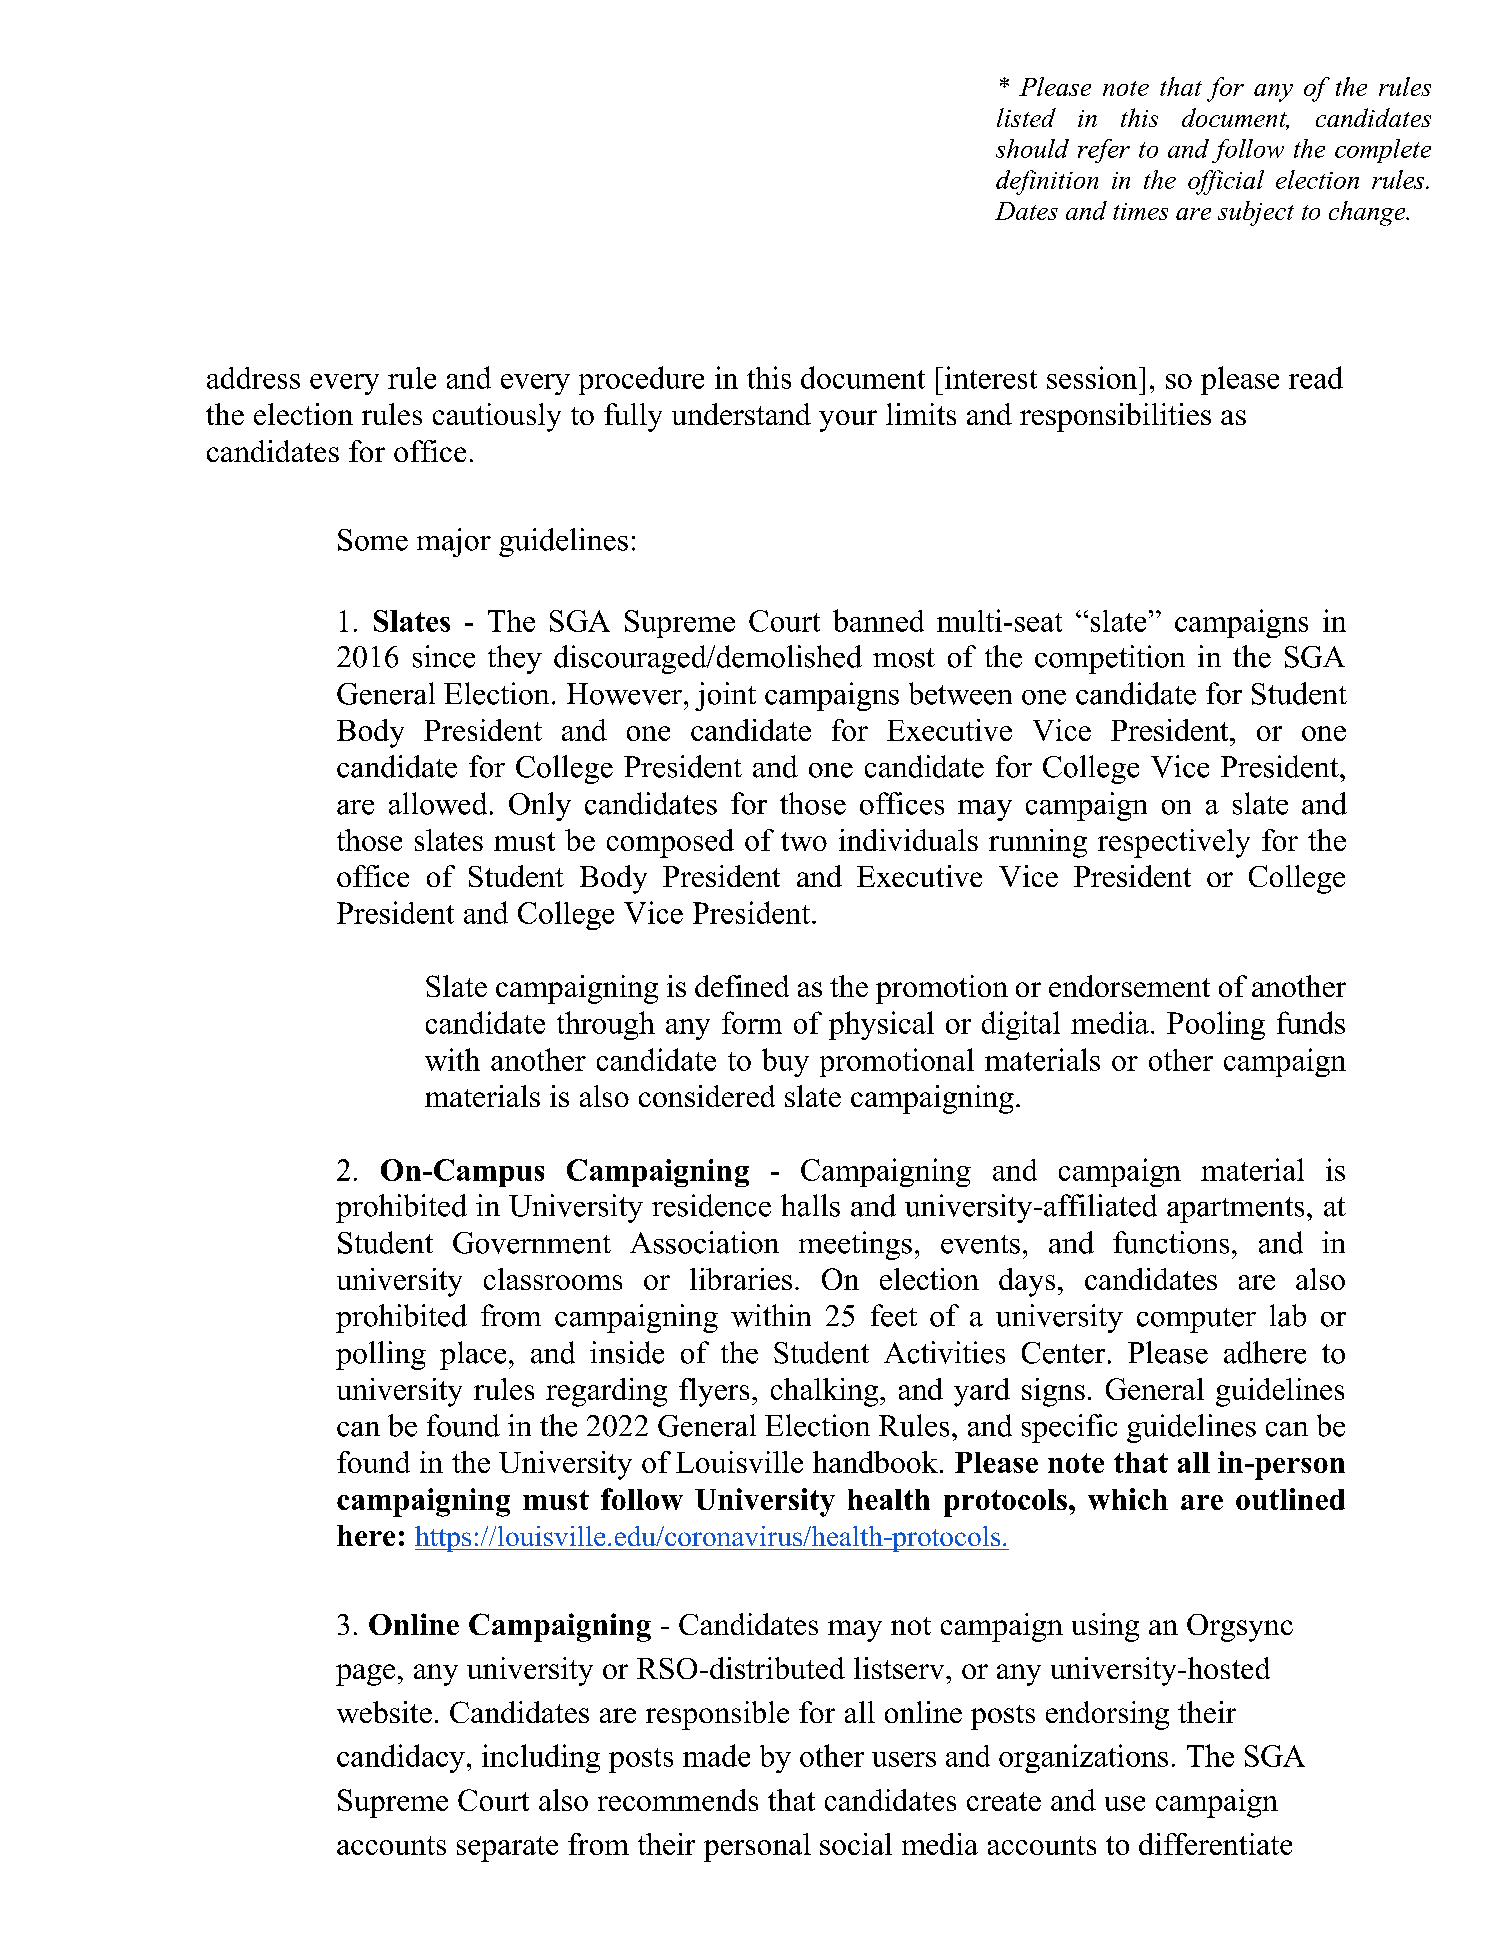 The height and width of the screenshot is (1940, 1499). I want to click on allowed, so click(438, 803).
